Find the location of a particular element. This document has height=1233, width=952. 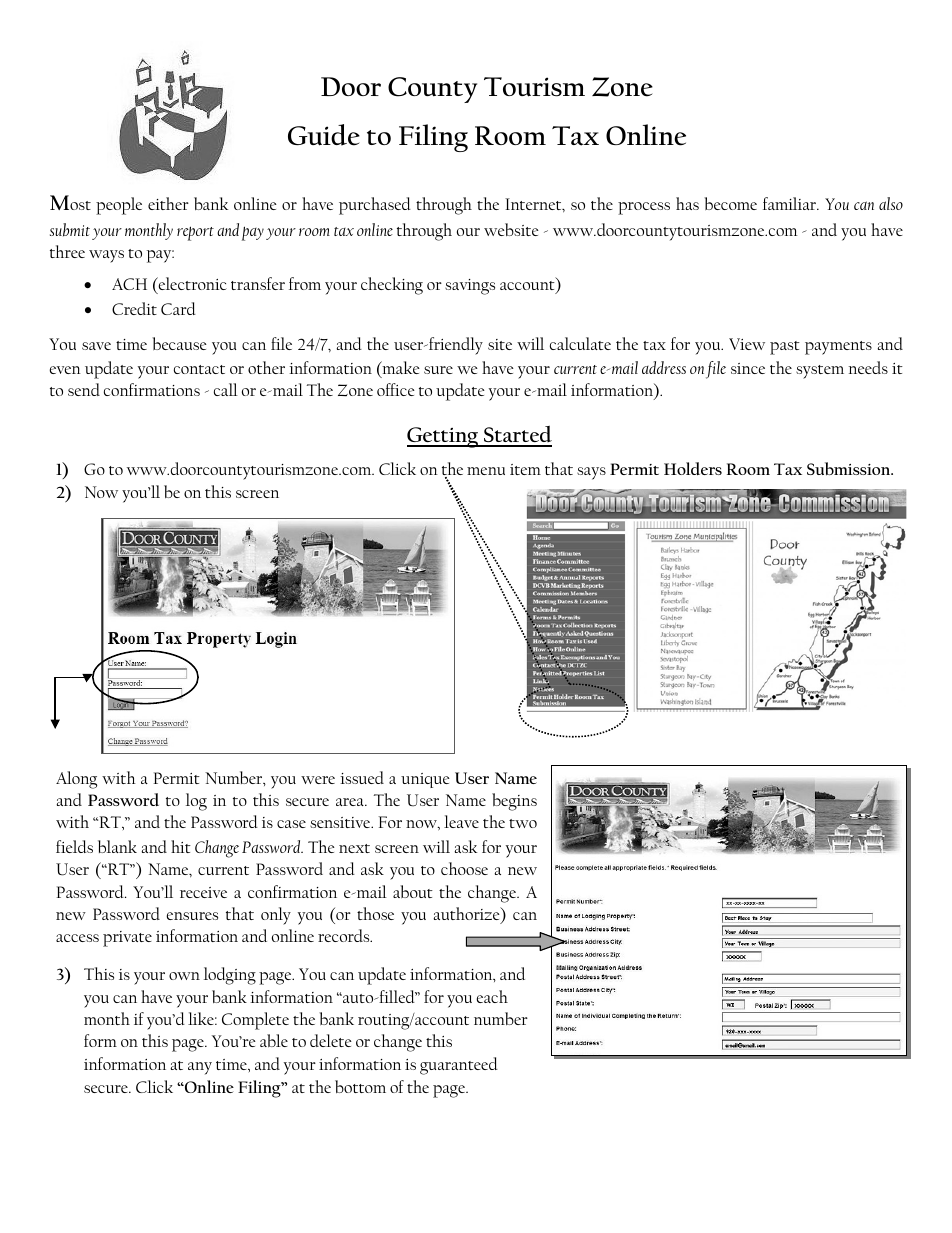

guaranteed is located at coordinates (459, 1066).
